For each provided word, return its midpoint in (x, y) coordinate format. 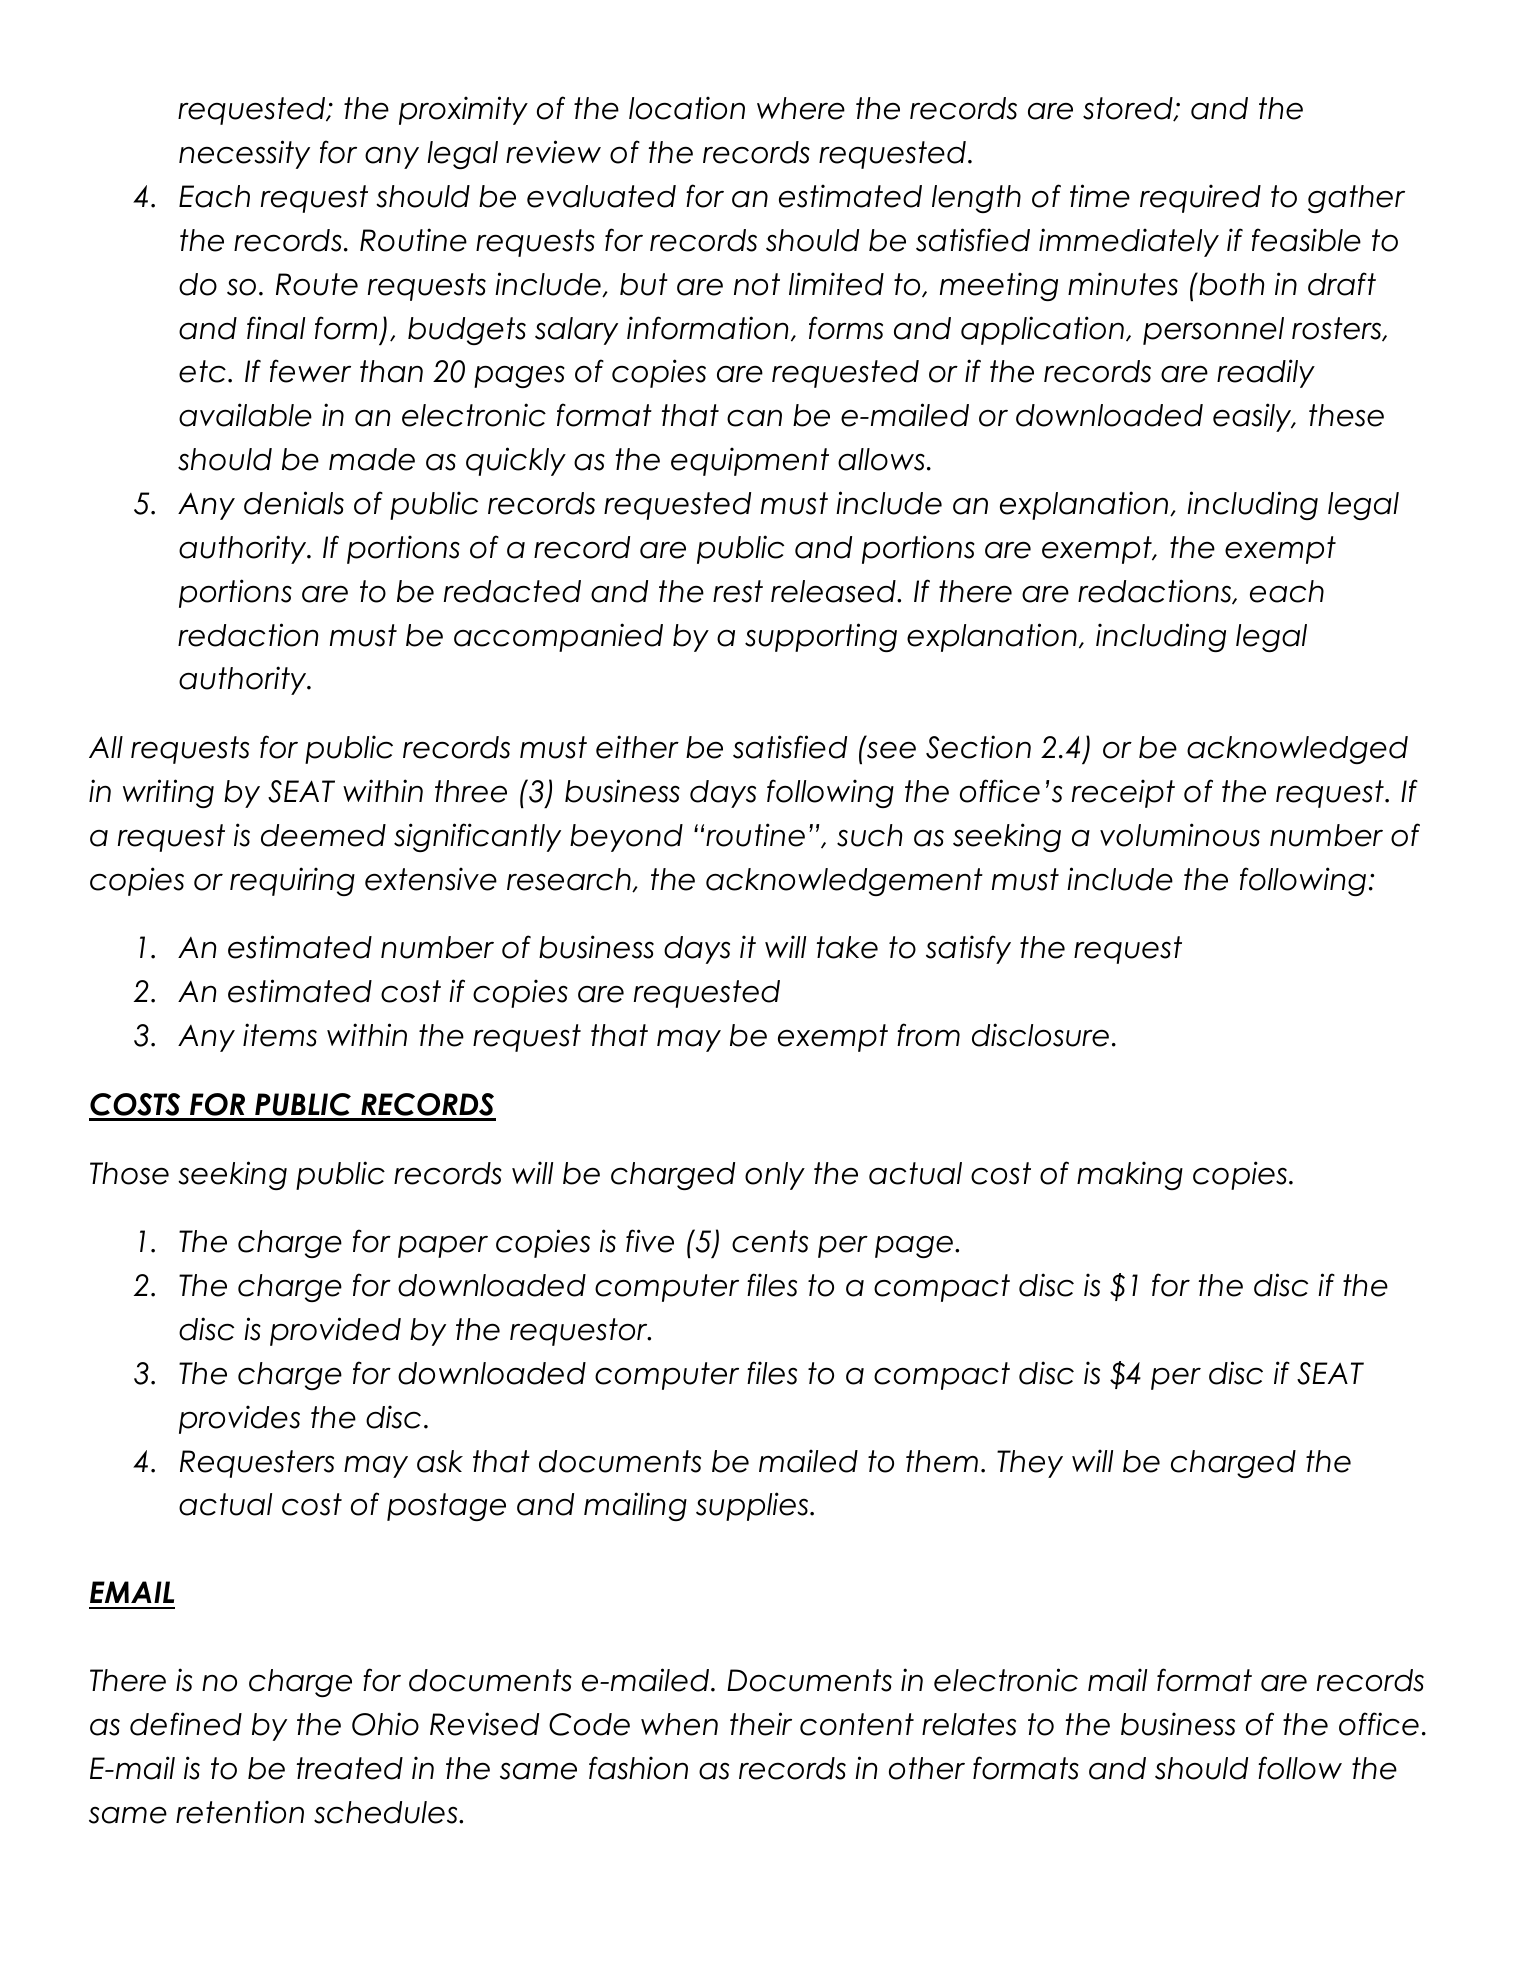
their (761, 1724)
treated (350, 1768)
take (847, 947)
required (1200, 198)
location (687, 108)
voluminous (1180, 835)
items (280, 1035)
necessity (244, 154)
